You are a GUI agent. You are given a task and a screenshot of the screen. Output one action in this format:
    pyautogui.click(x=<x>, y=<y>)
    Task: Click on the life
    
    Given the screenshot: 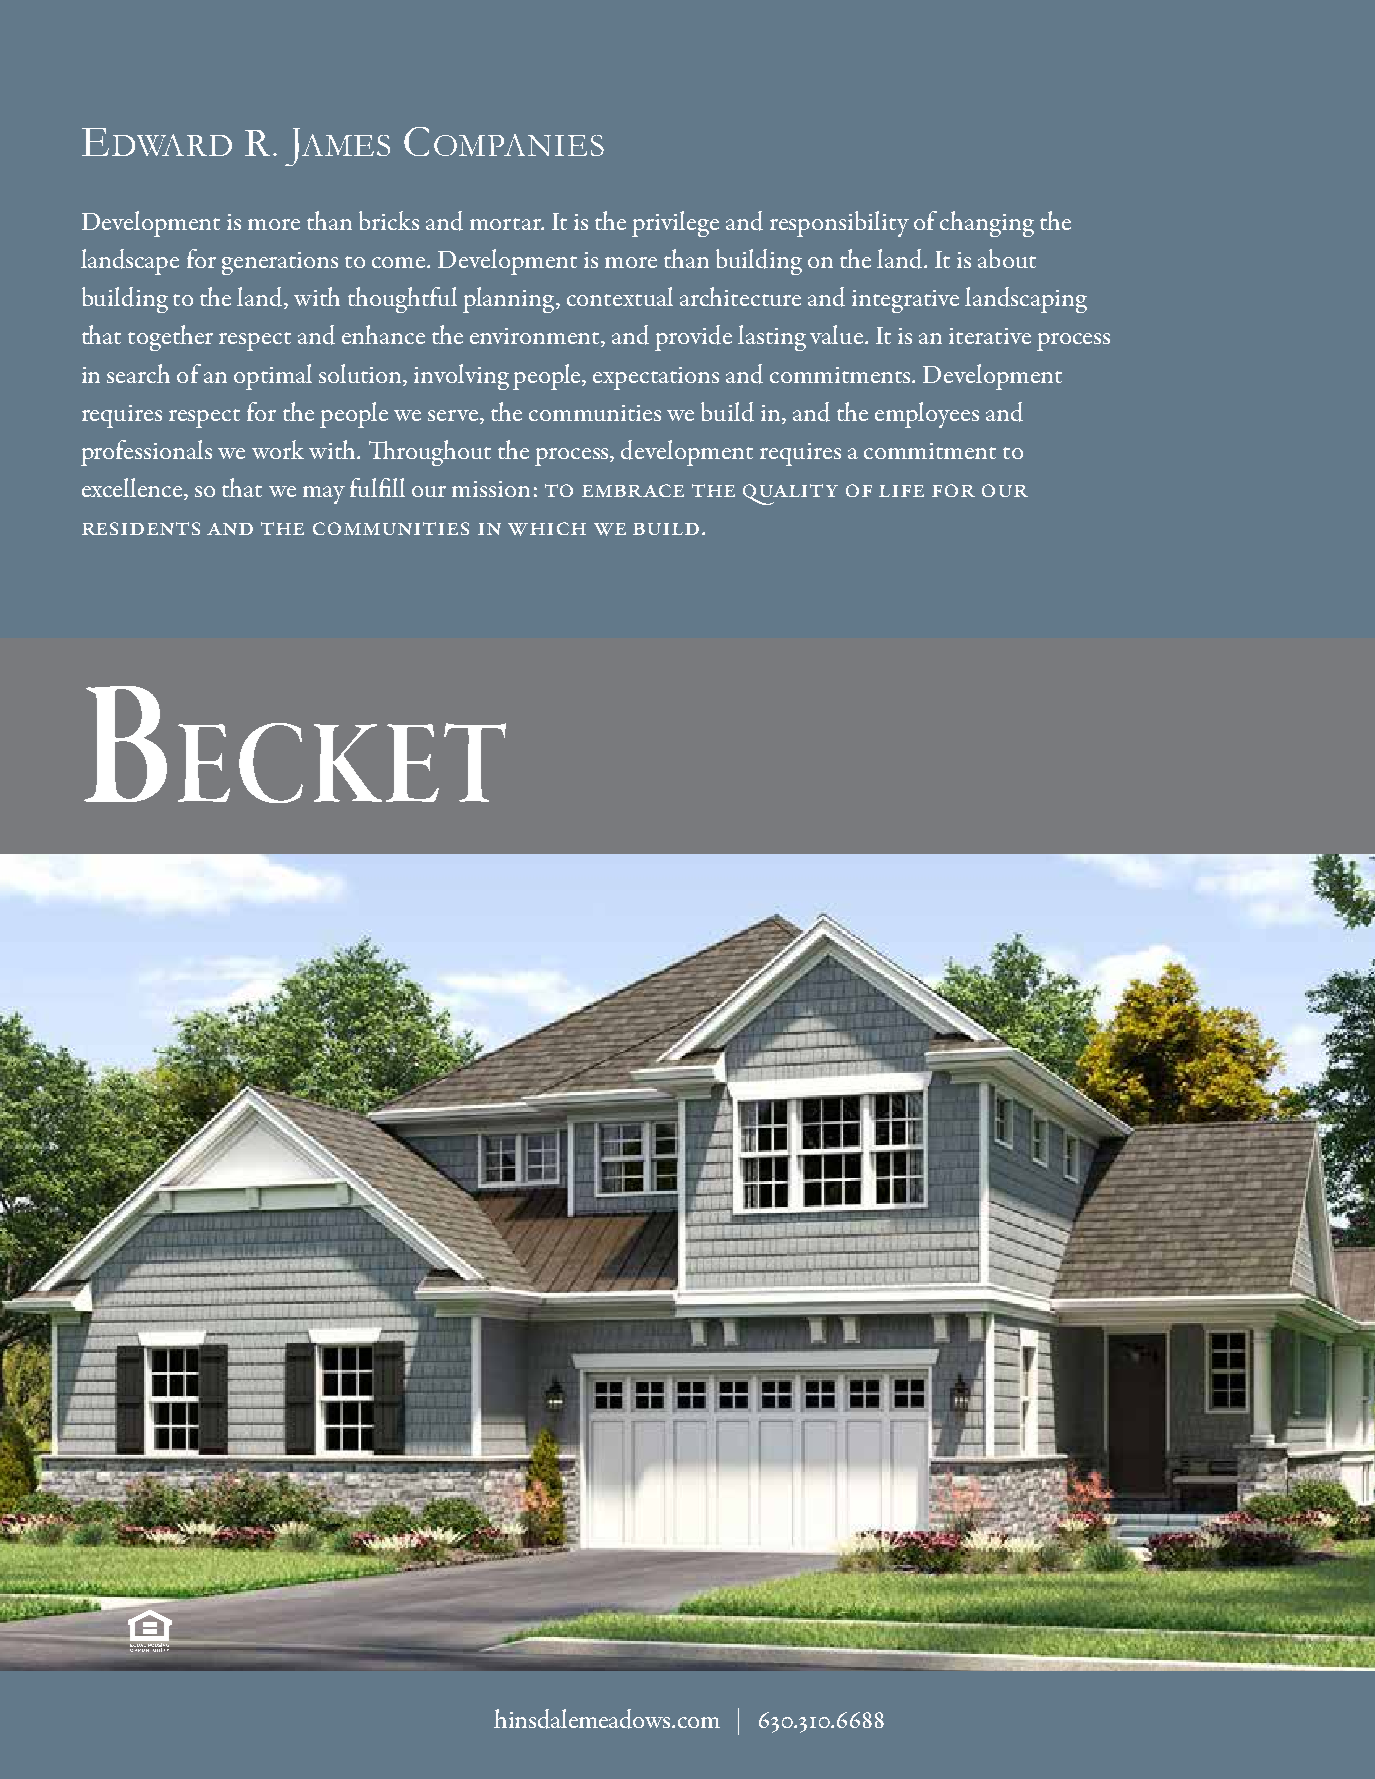 What is the action you would take?
    pyautogui.click(x=901, y=491)
